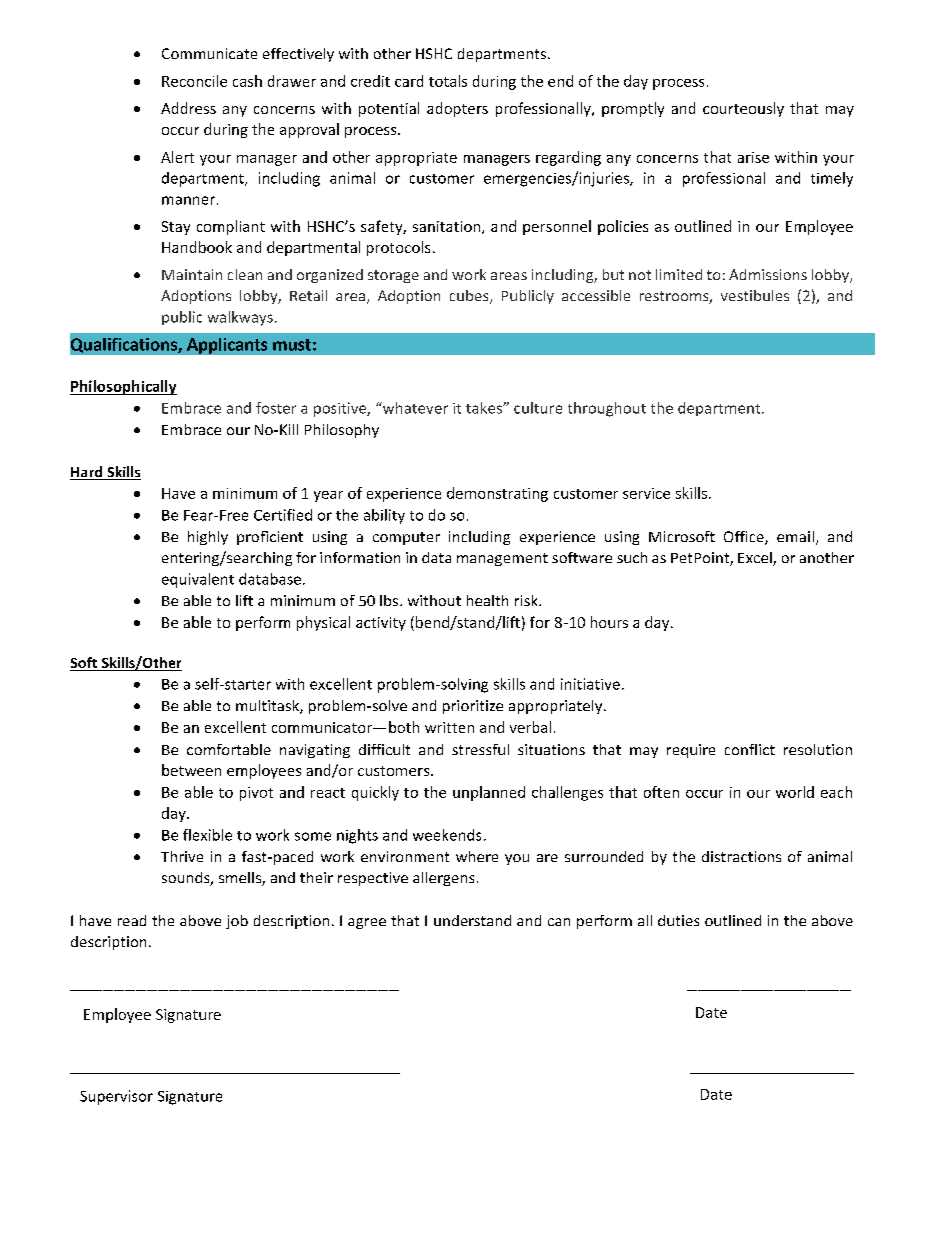  What do you see at coordinates (87, 473) in the screenshot?
I see `Hard` at bounding box center [87, 473].
